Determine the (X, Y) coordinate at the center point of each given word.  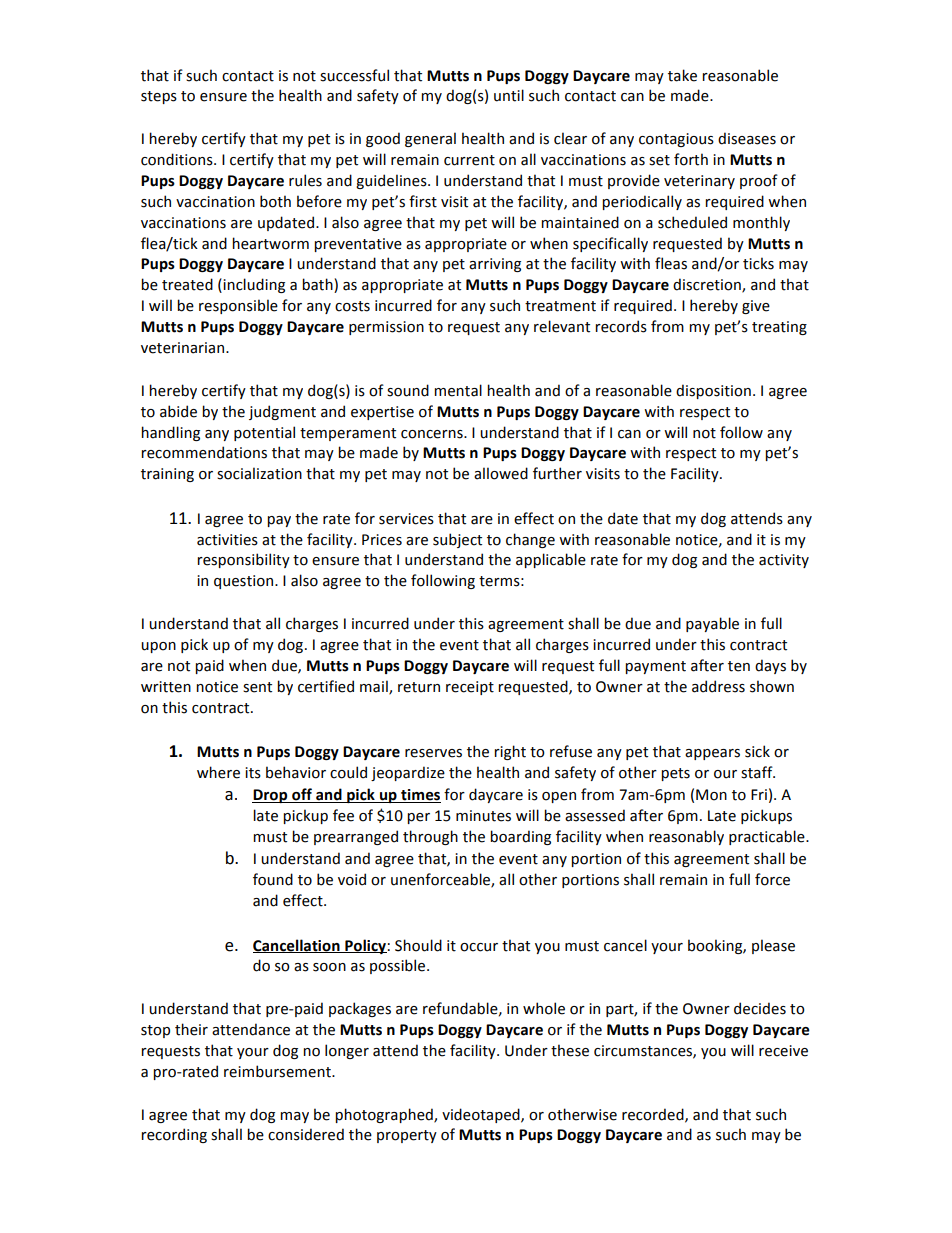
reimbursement (278, 1071)
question (243, 582)
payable (712, 624)
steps (159, 97)
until (509, 95)
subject (457, 540)
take (682, 75)
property (407, 1136)
